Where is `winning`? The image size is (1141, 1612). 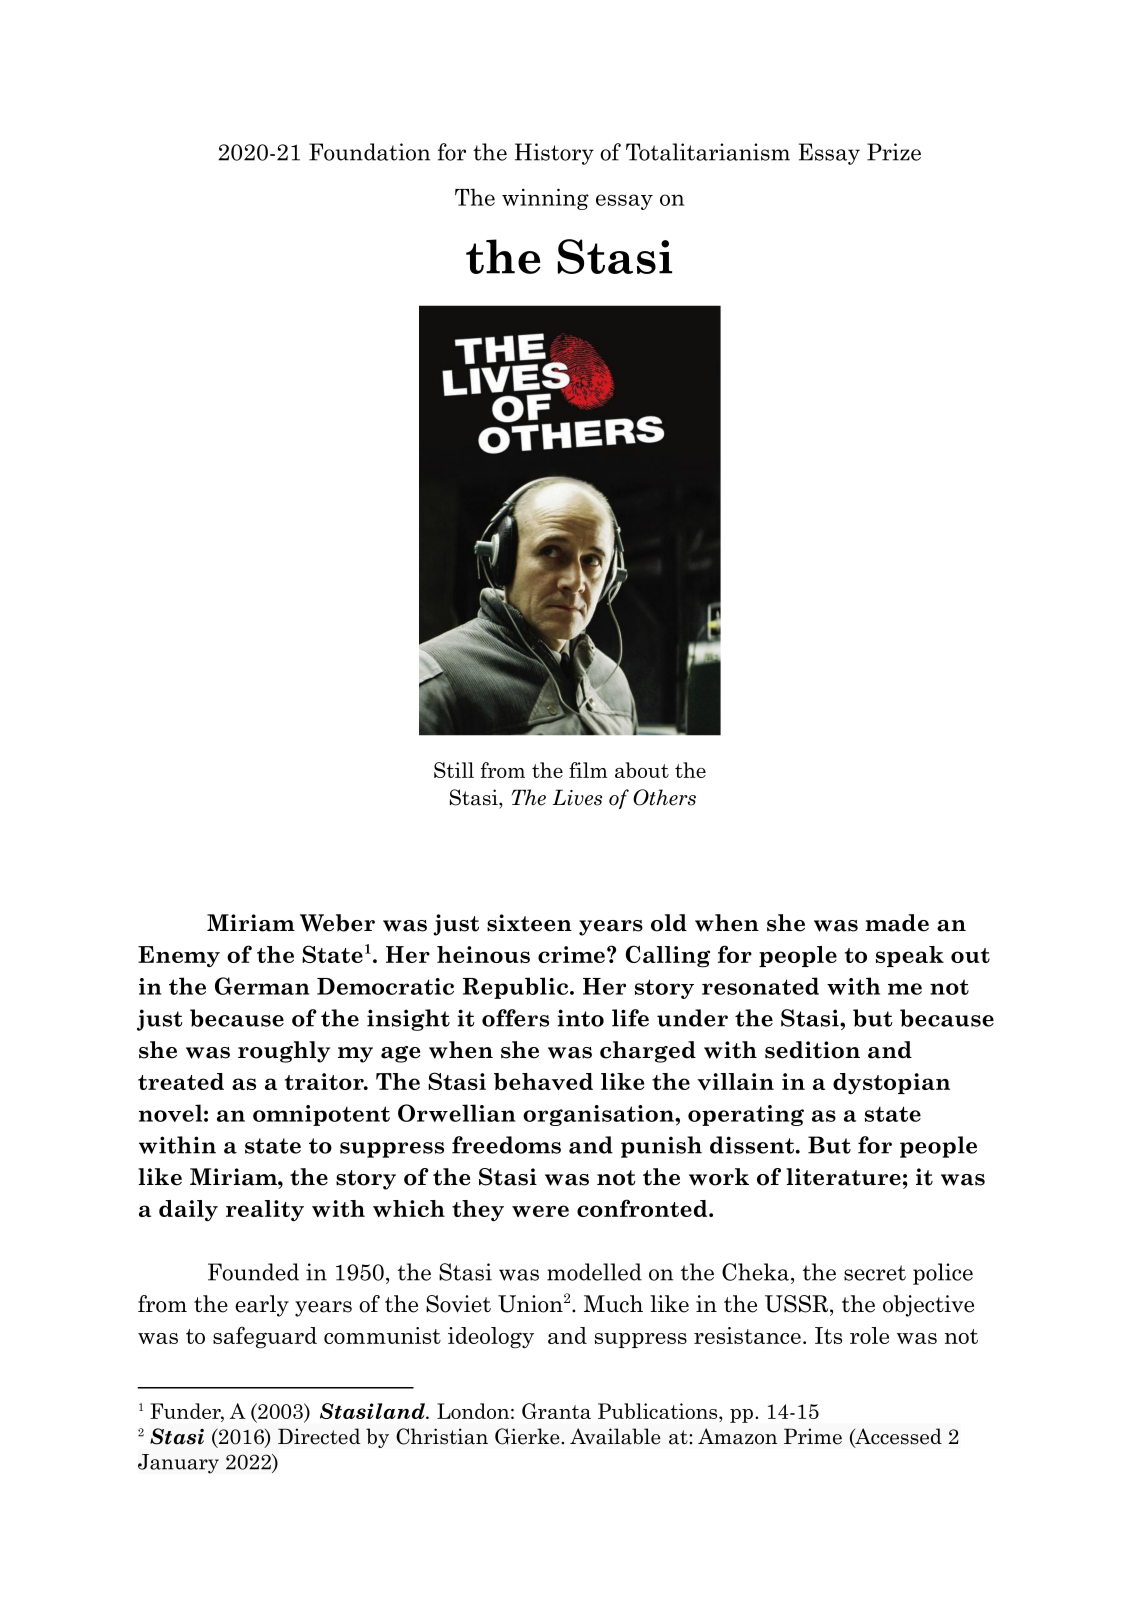 winning is located at coordinates (545, 199).
